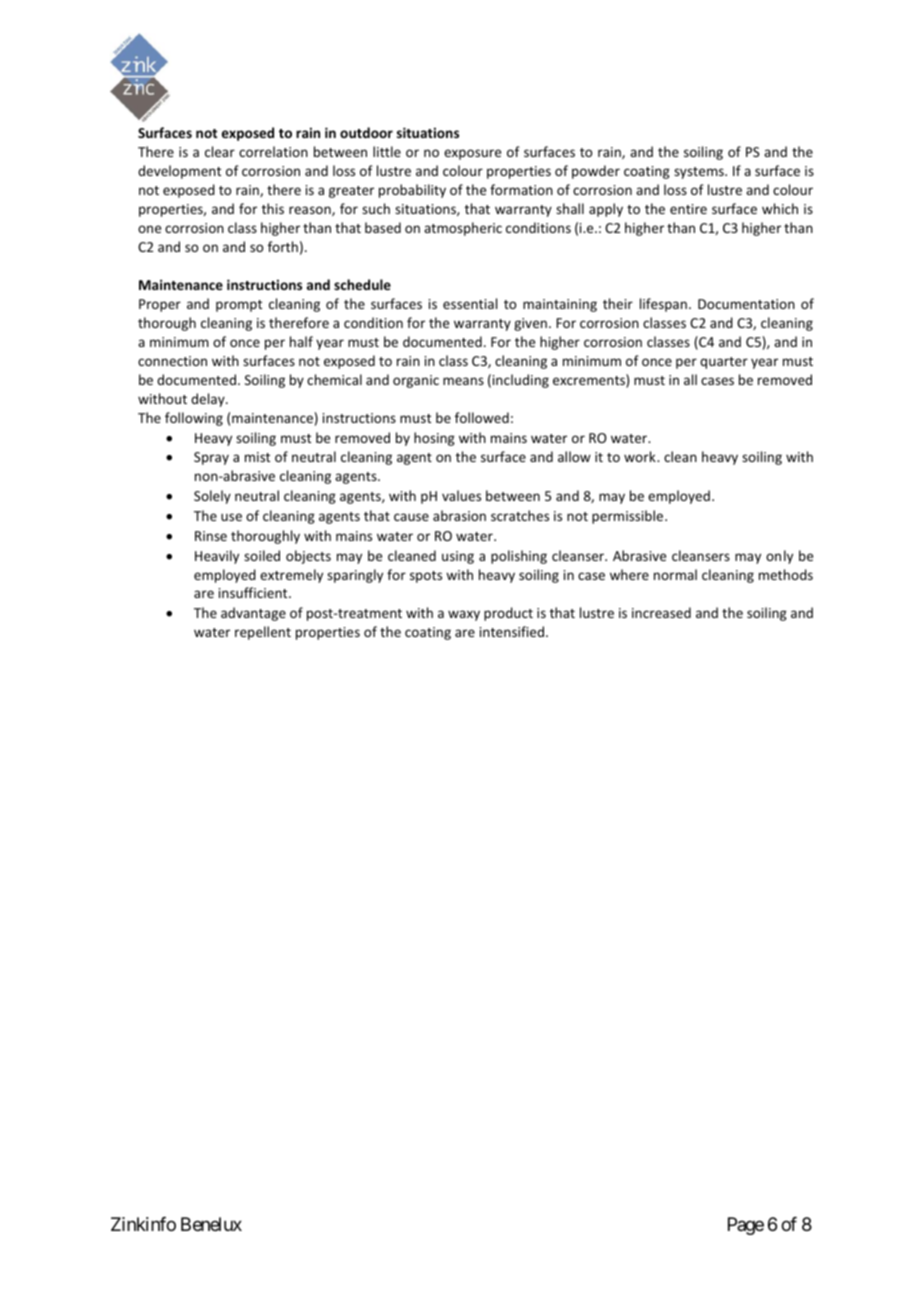 The image size is (924, 1308). I want to click on atmospheric, so click(463, 229).
